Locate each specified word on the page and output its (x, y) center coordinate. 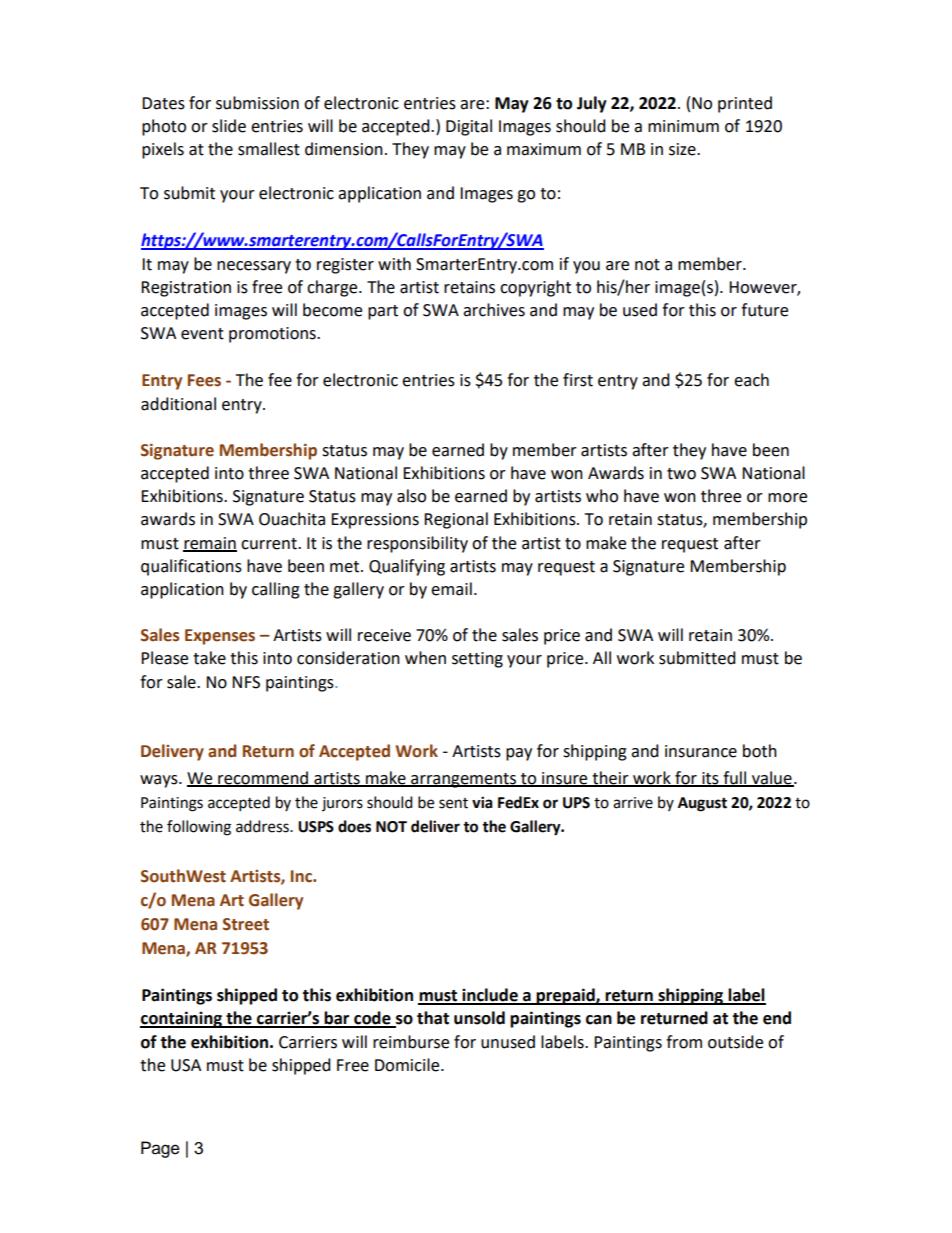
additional (178, 404)
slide (229, 126)
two (681, 474)
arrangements (464, 780)
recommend (263, 778)
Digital (469, 127)
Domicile (408, 1065)
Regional (456, 520)
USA (186, 1065)
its (710, 779)
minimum (683, 126)
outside (735, 1042)
